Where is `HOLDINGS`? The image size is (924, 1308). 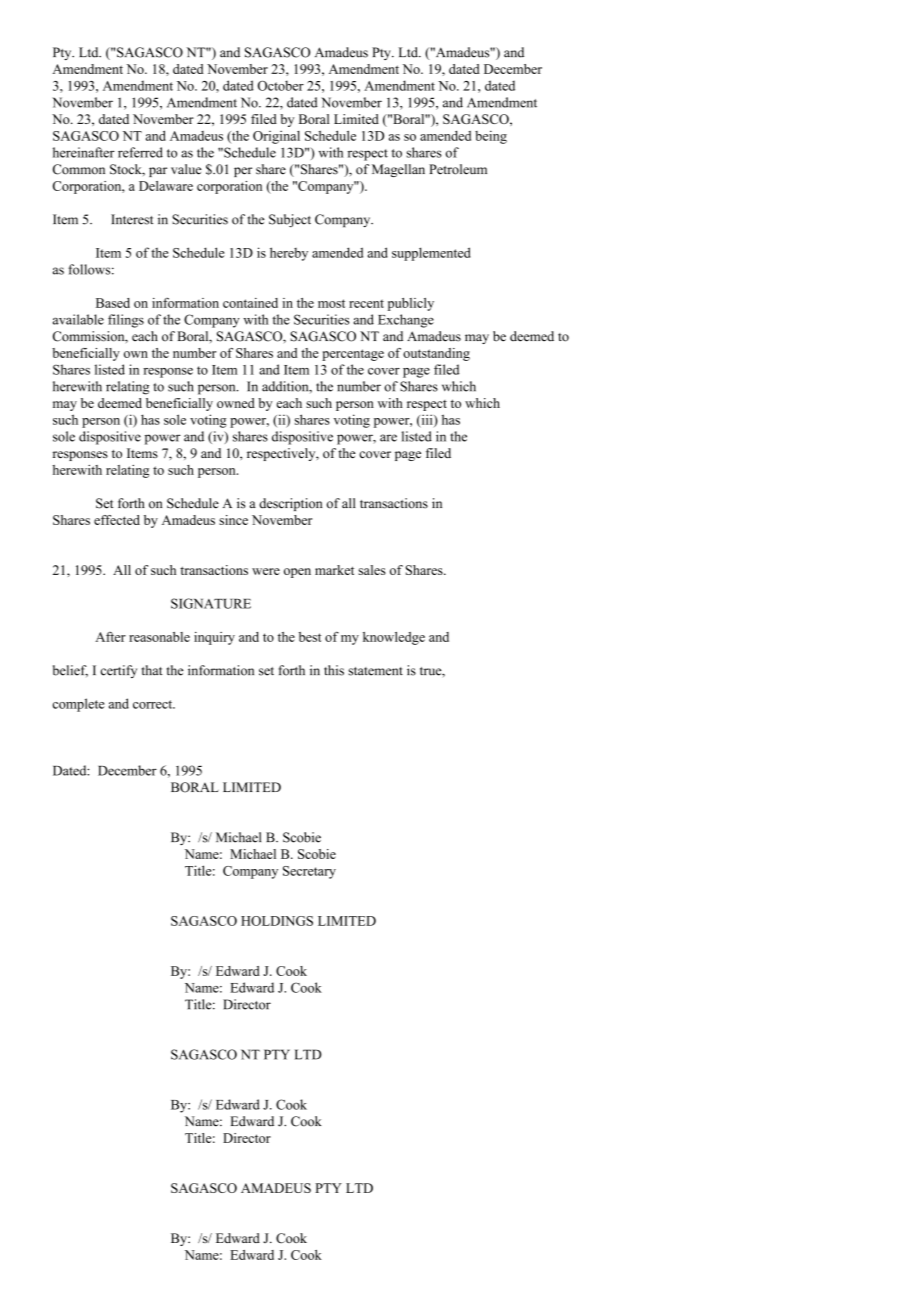
HOLDINGS is located at coordinates (277, 921).
